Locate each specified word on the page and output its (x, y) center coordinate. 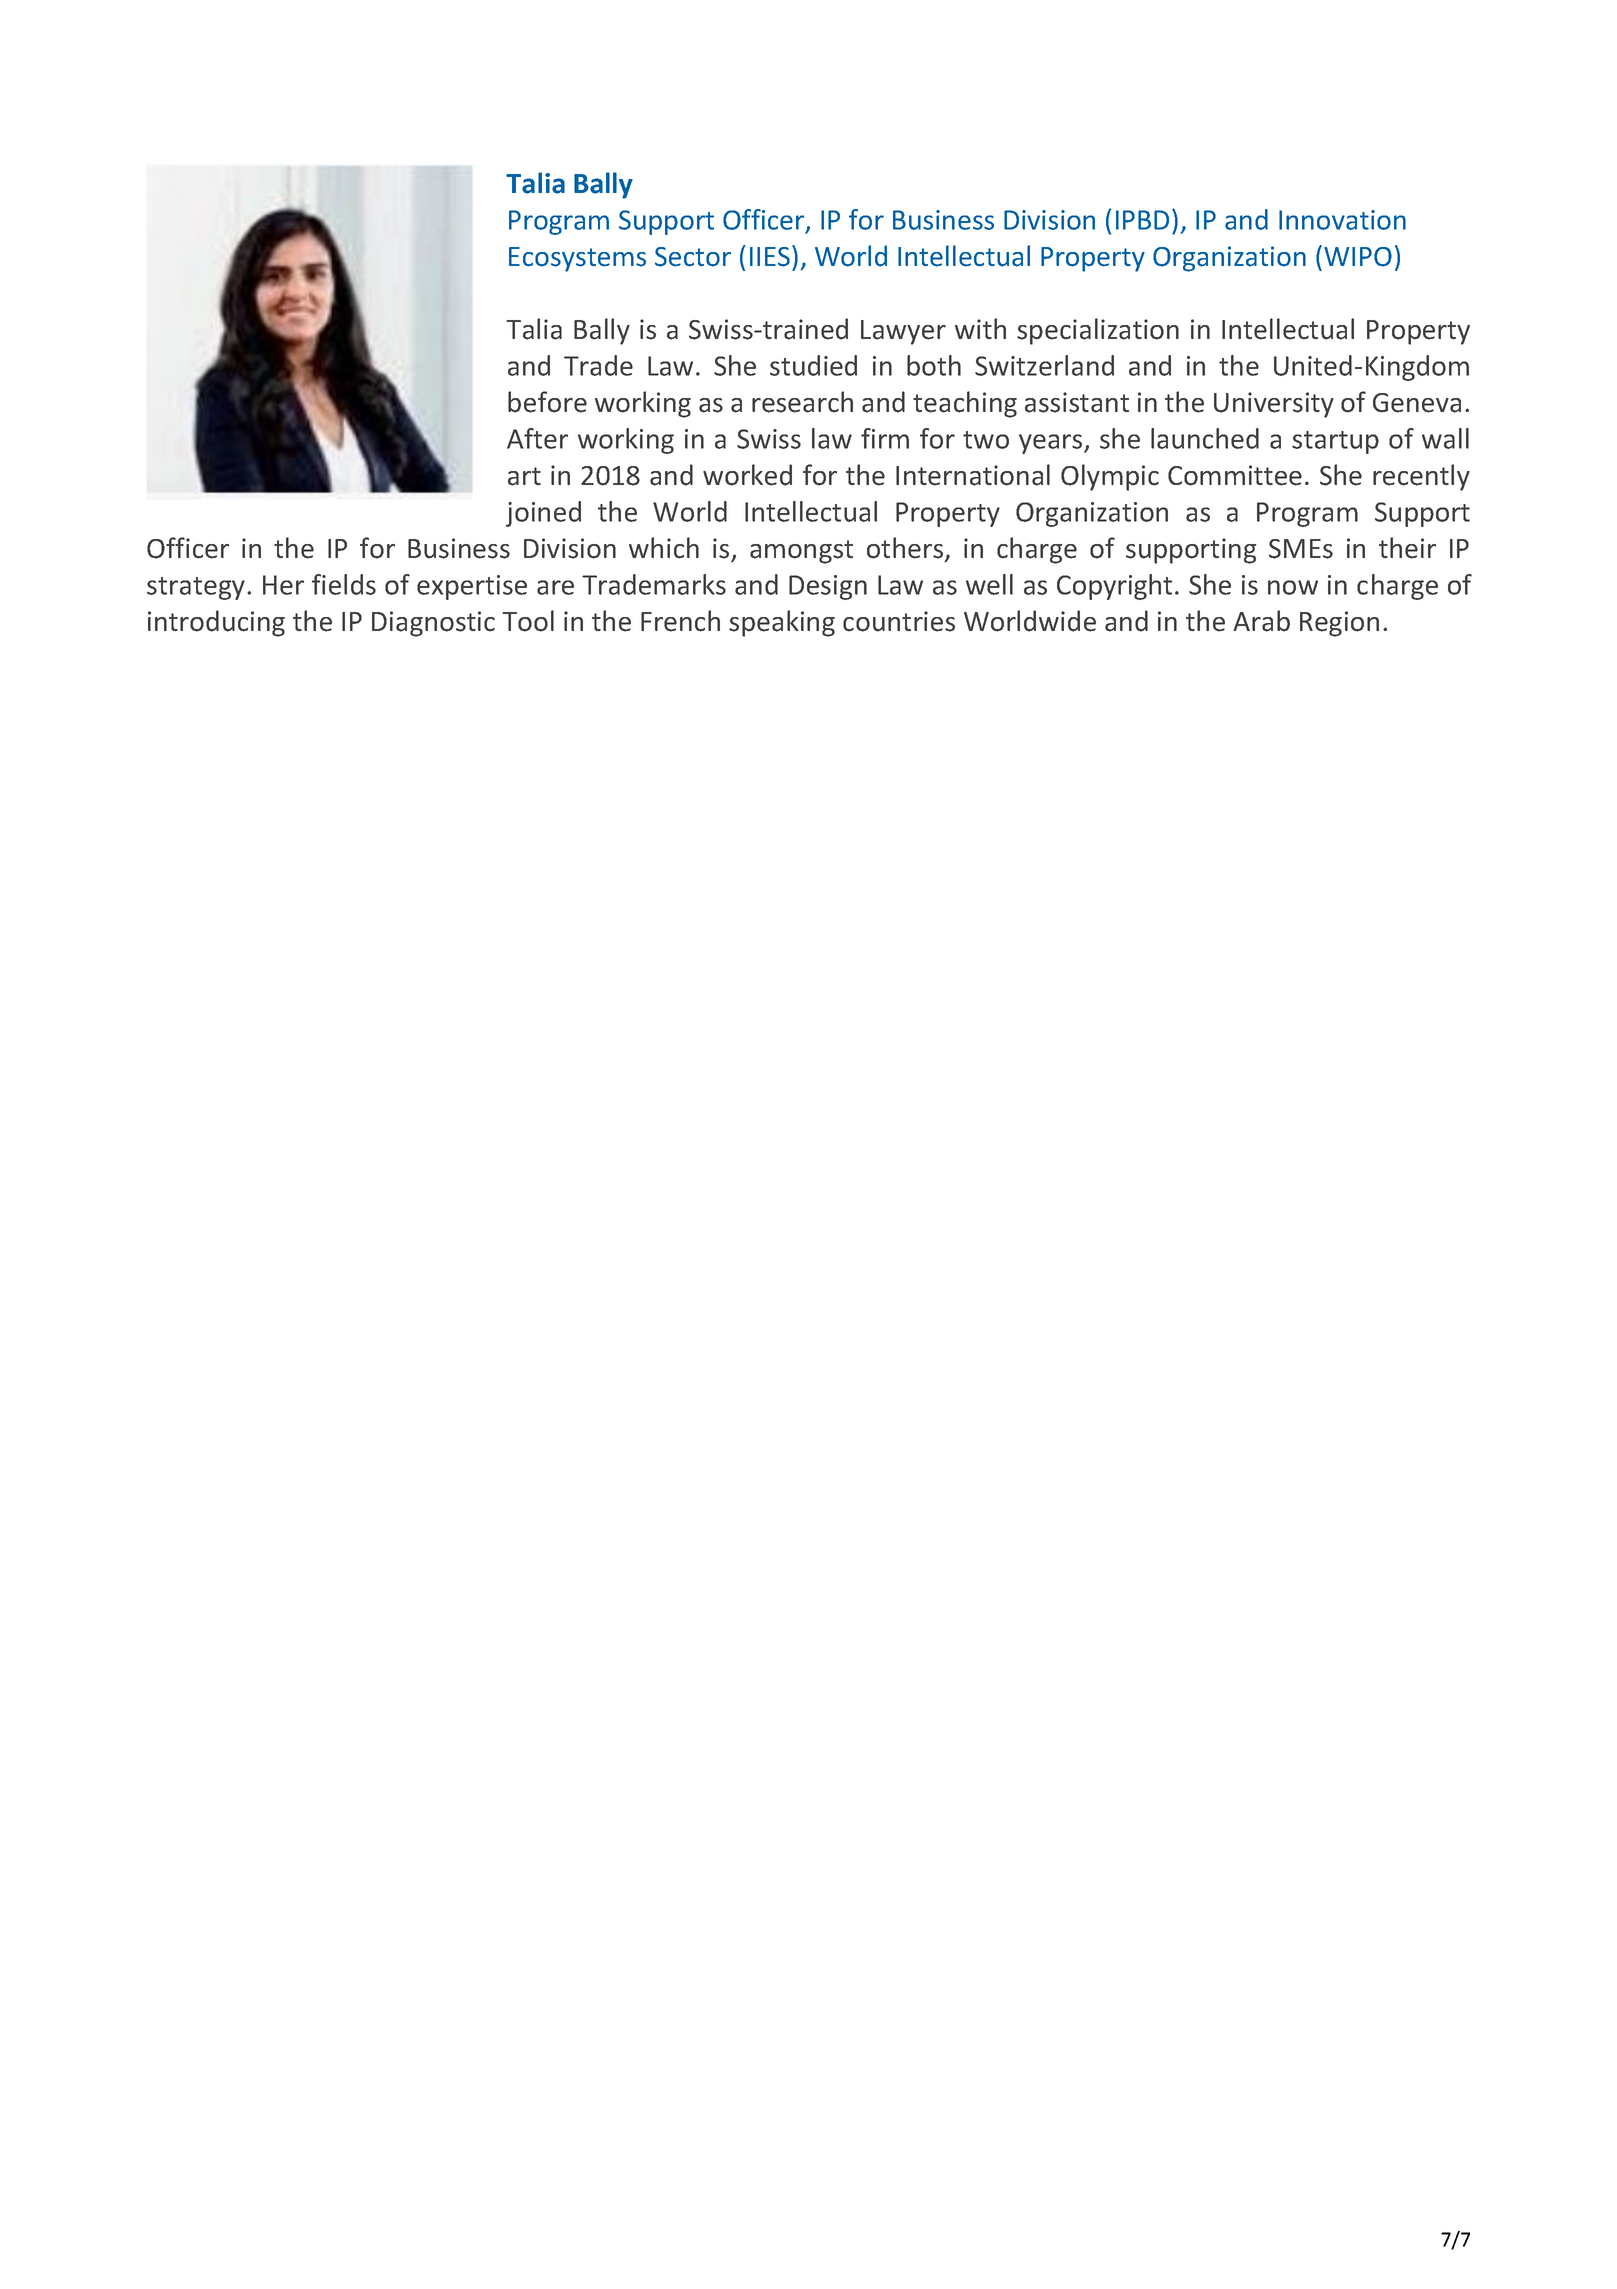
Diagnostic (433, 624)
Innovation (1342, 220)
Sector (693, 257)
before (547, 402)
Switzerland (1044, 365)
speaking (782, 623)
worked (747, 475)
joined (543, 514)
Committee (1235, 475)
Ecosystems (577, 259)
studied (813, 365)
